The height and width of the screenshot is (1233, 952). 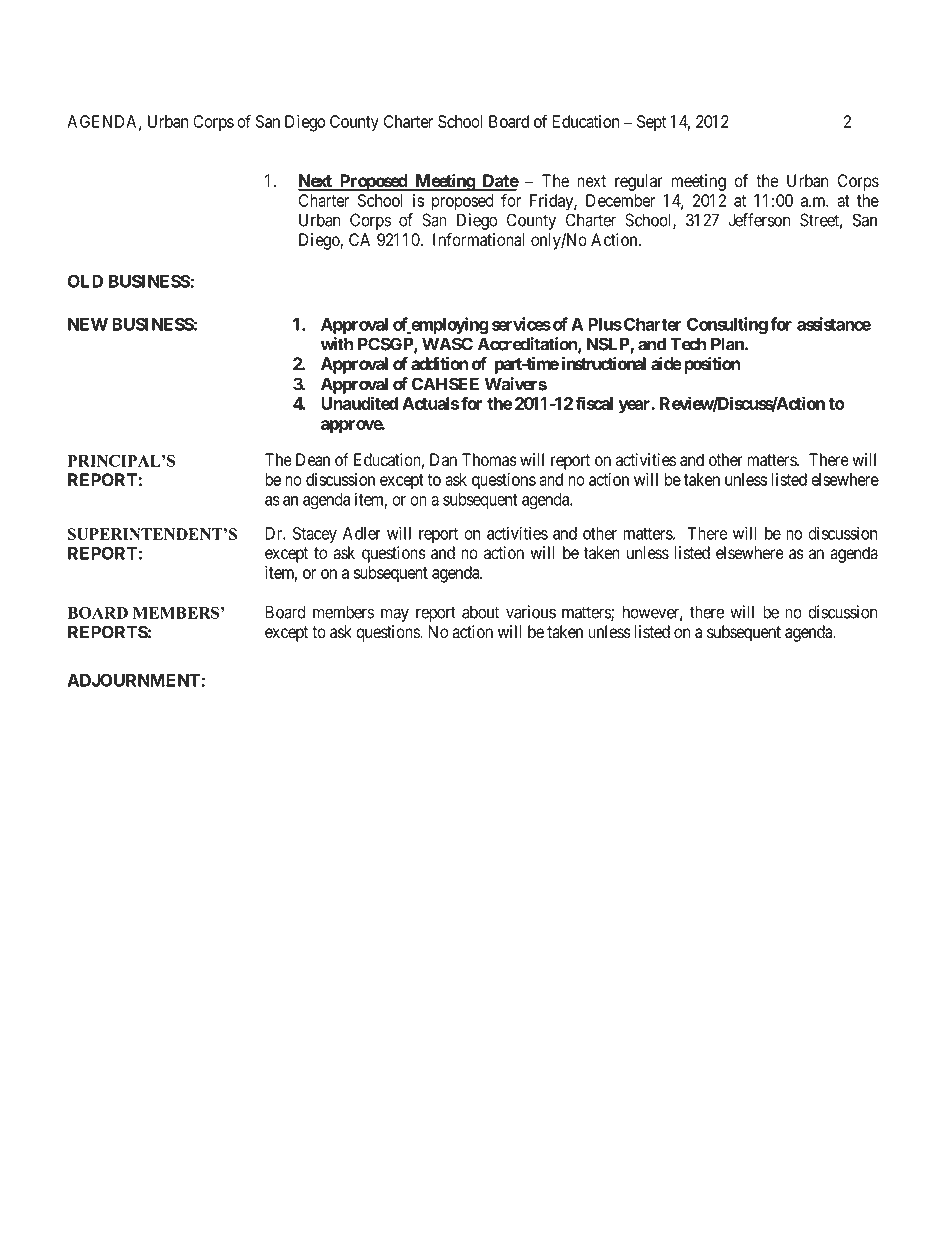 What do you see at coordinates (478, 240) in the screenshot?
I see `Informational` at bounding box center [478, 240].
